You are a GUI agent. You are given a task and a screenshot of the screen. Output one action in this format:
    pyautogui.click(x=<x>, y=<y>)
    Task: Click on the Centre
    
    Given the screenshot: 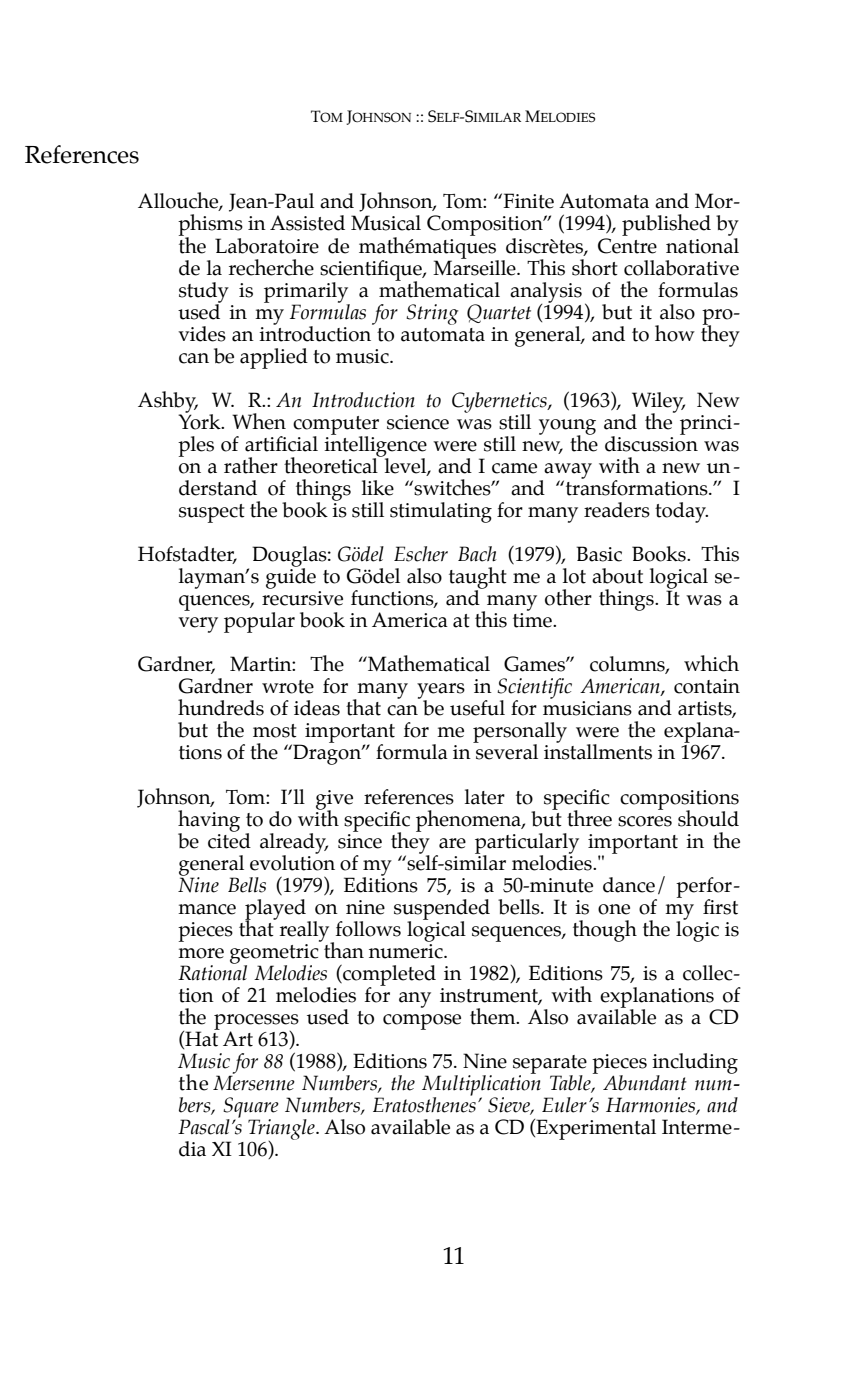 What is the action you would take?
    pyautogui.click(x=627, y=246)
